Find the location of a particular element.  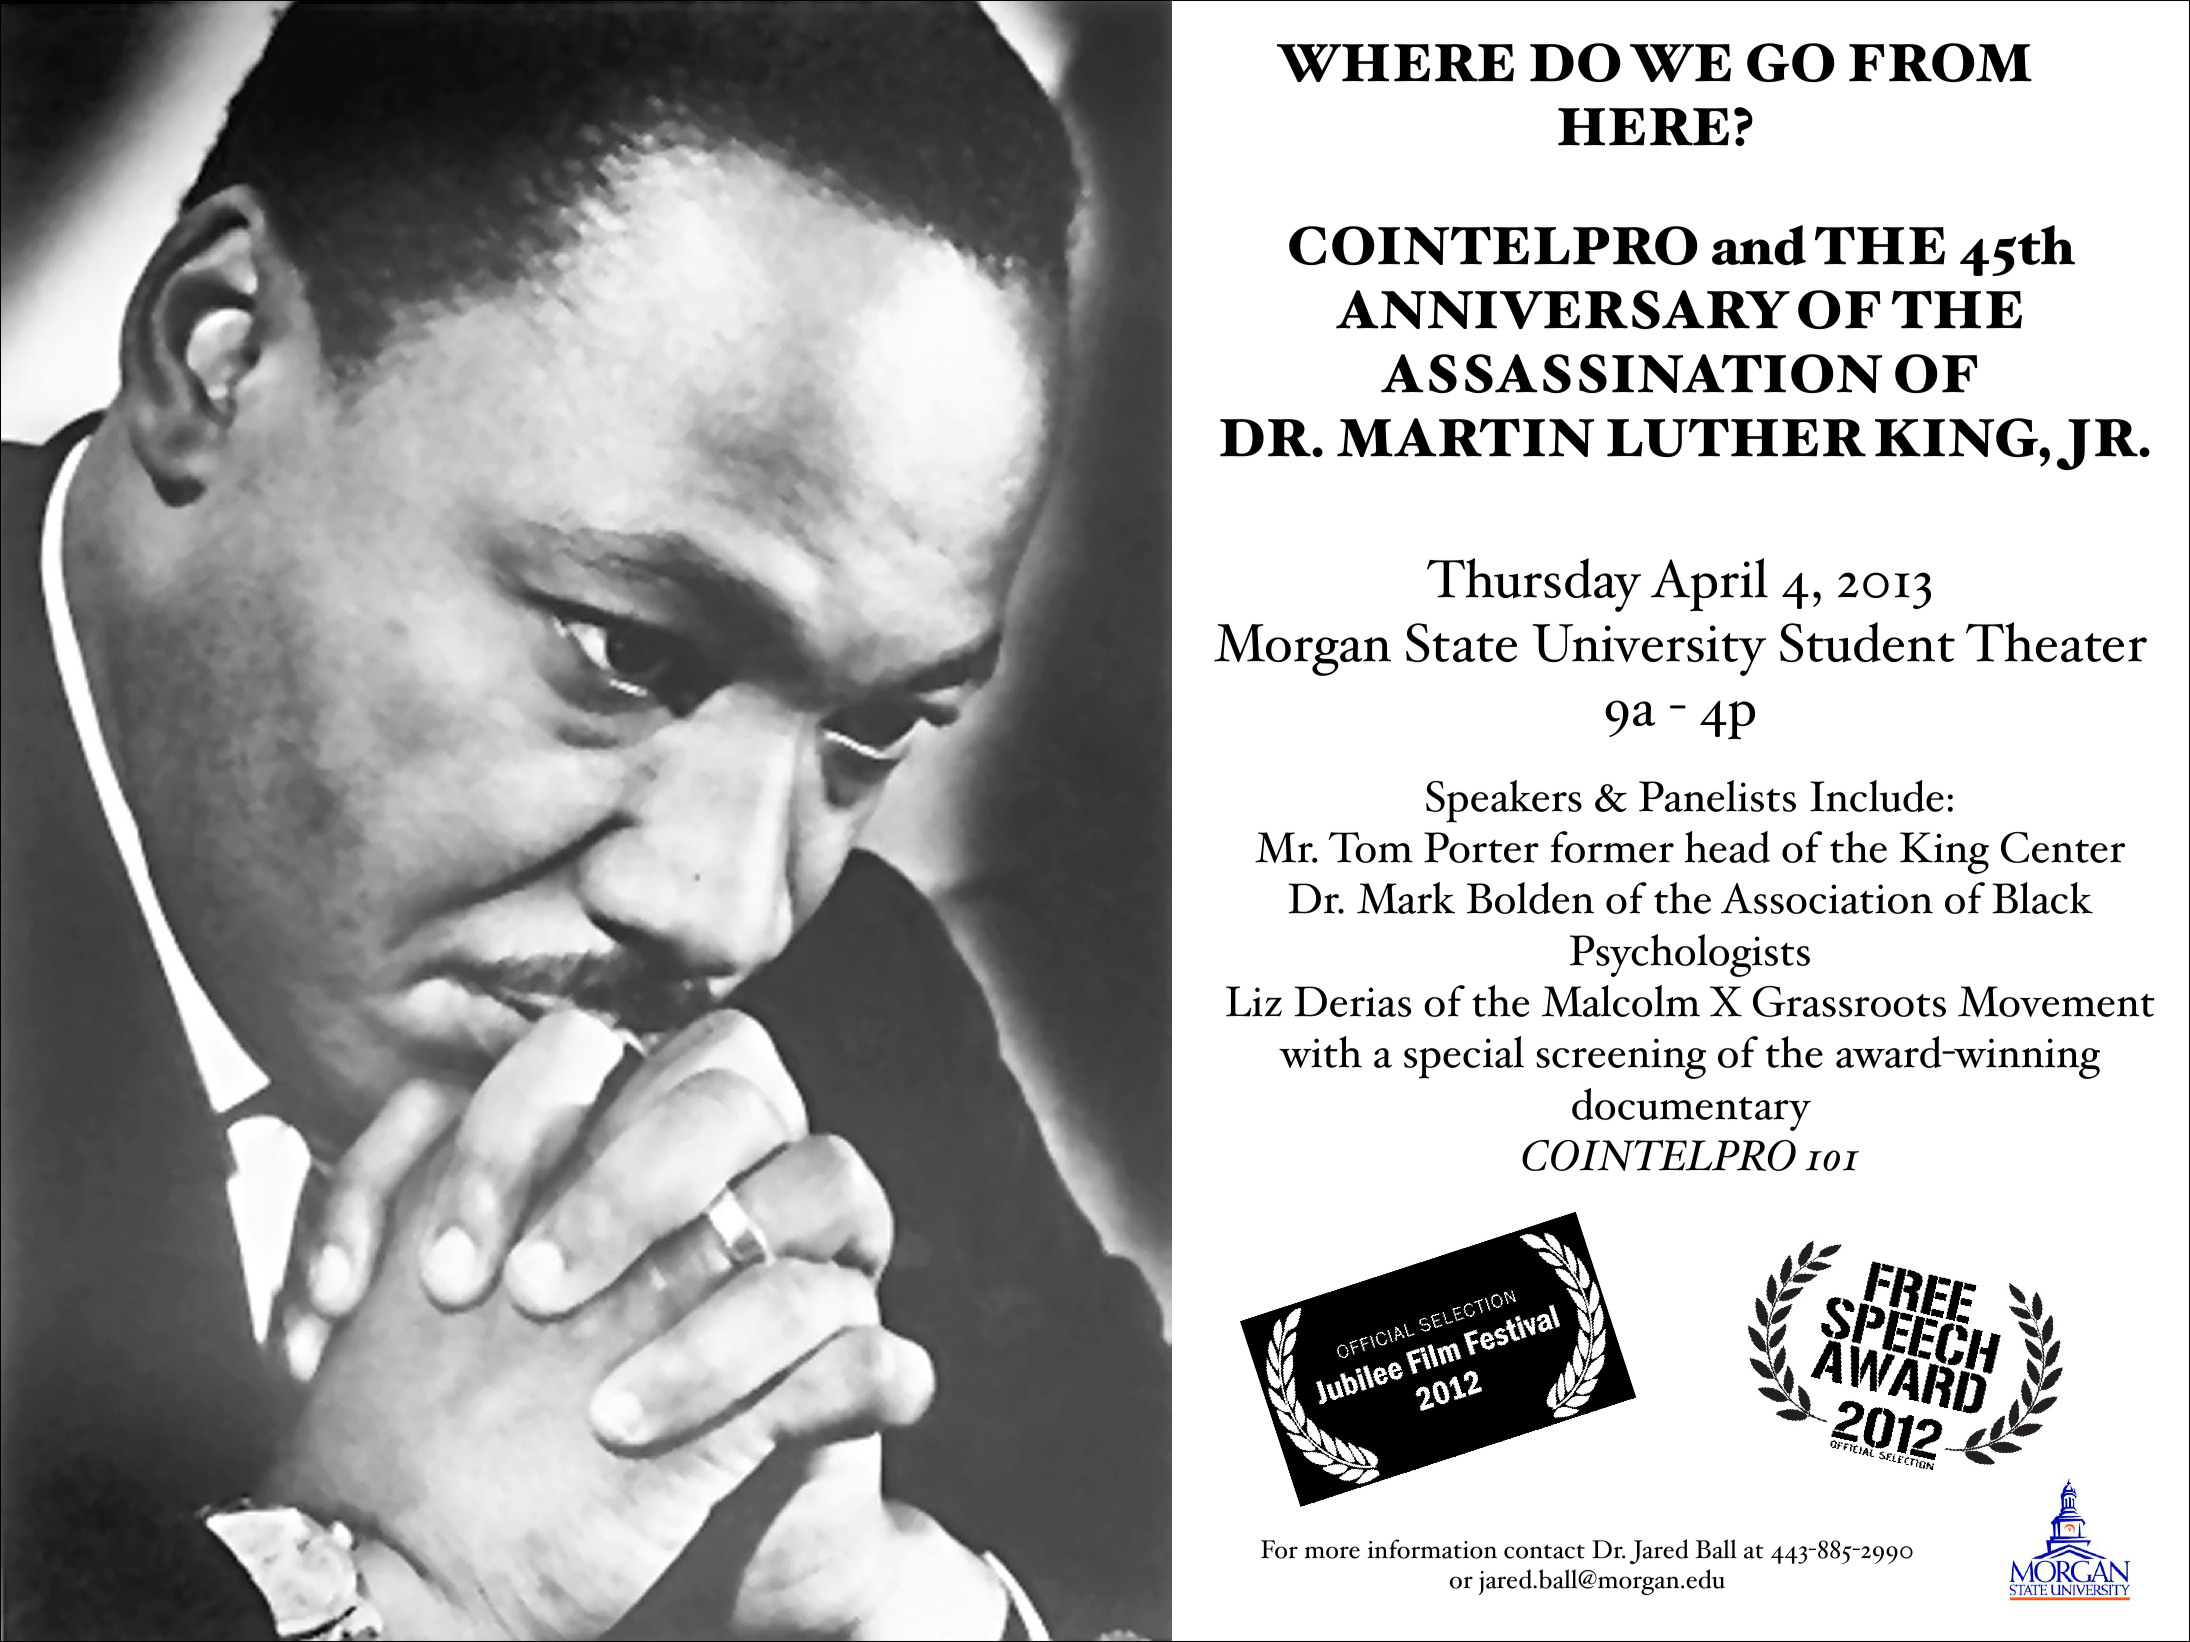

FROM is located at coordinates (1940, 62).
